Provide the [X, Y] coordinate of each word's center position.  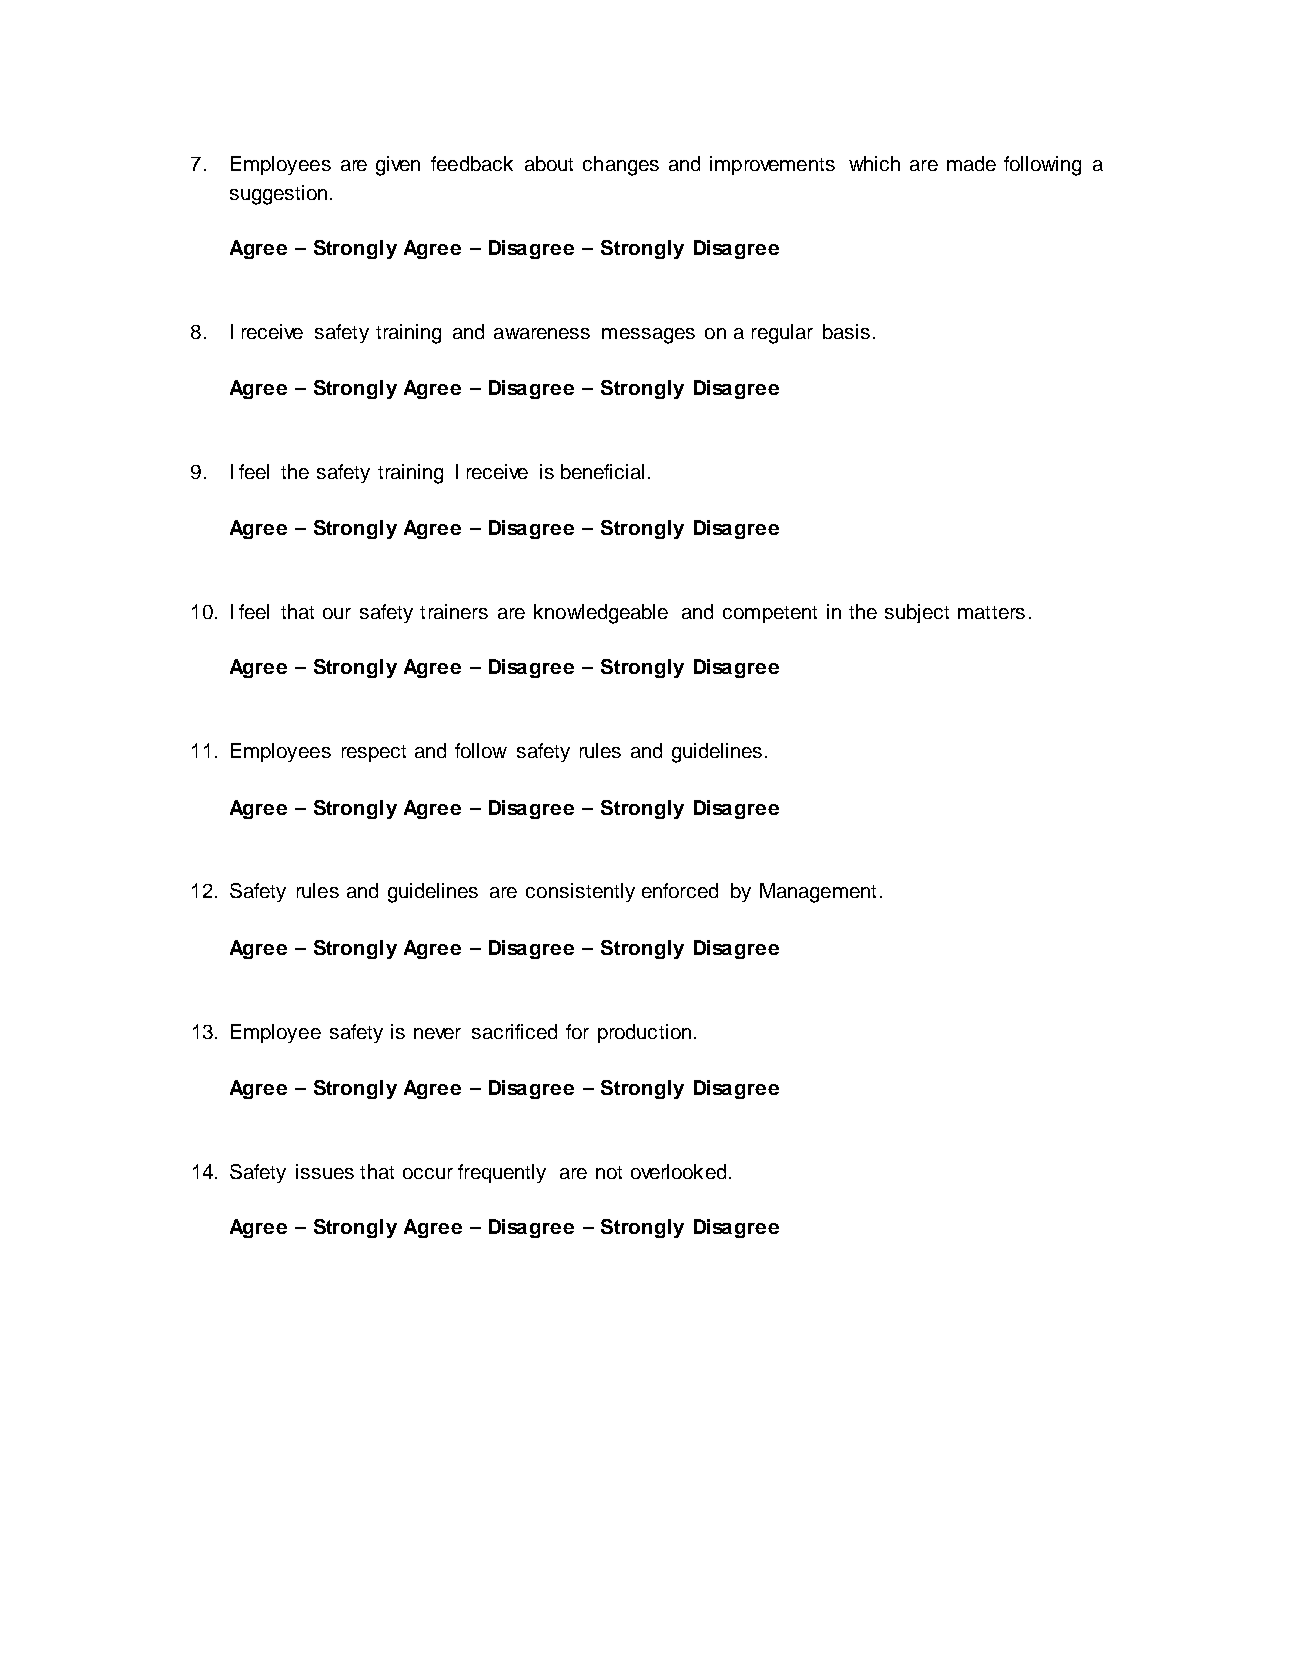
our [337, 613]
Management [818, 893]
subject [917, 613]
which [874, 163]
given [398, 166]
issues [325, 1171]
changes [621, 166]
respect [374, 753]
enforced [680, 890]
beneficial [602, 471]
